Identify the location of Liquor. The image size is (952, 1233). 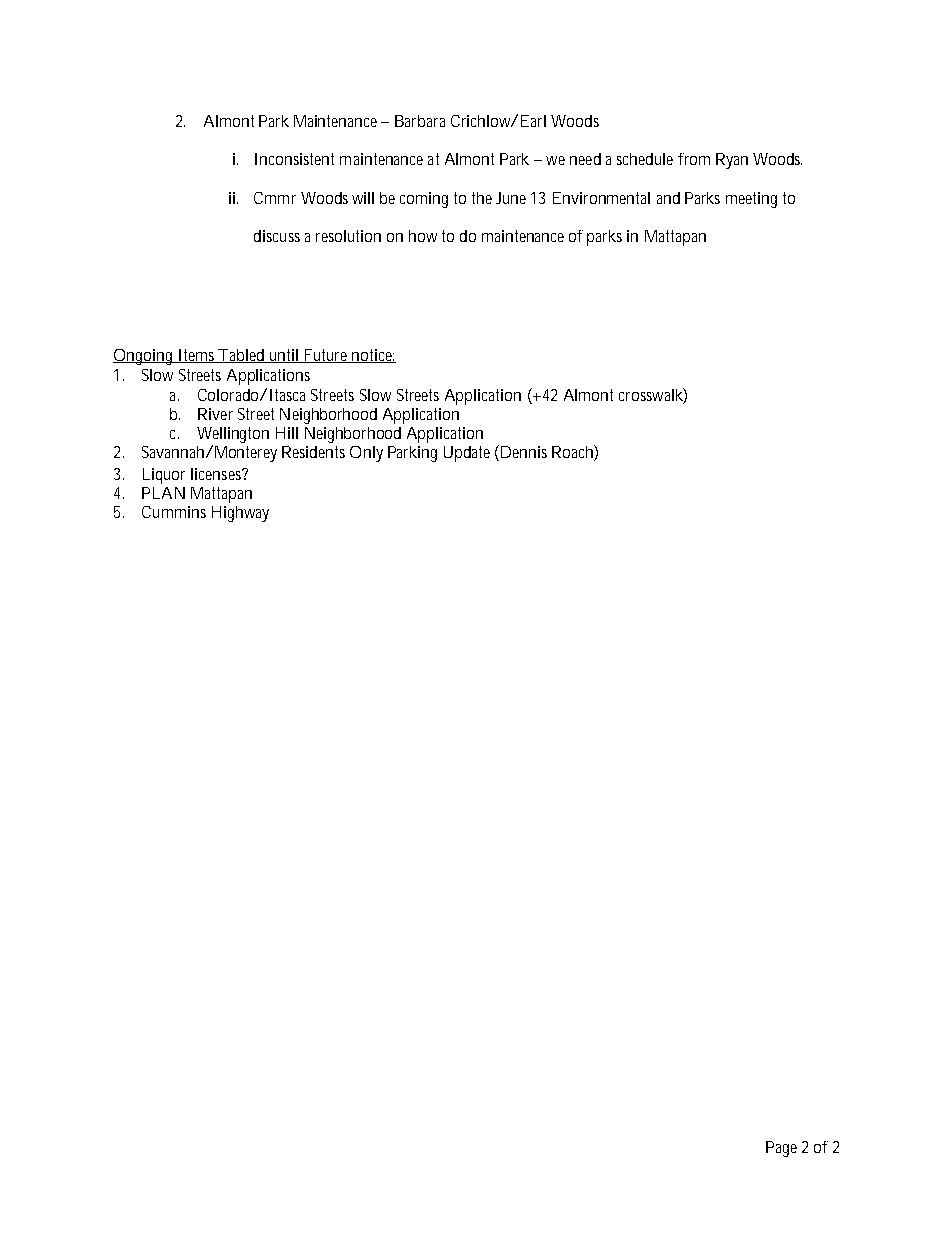
(164, 476).
